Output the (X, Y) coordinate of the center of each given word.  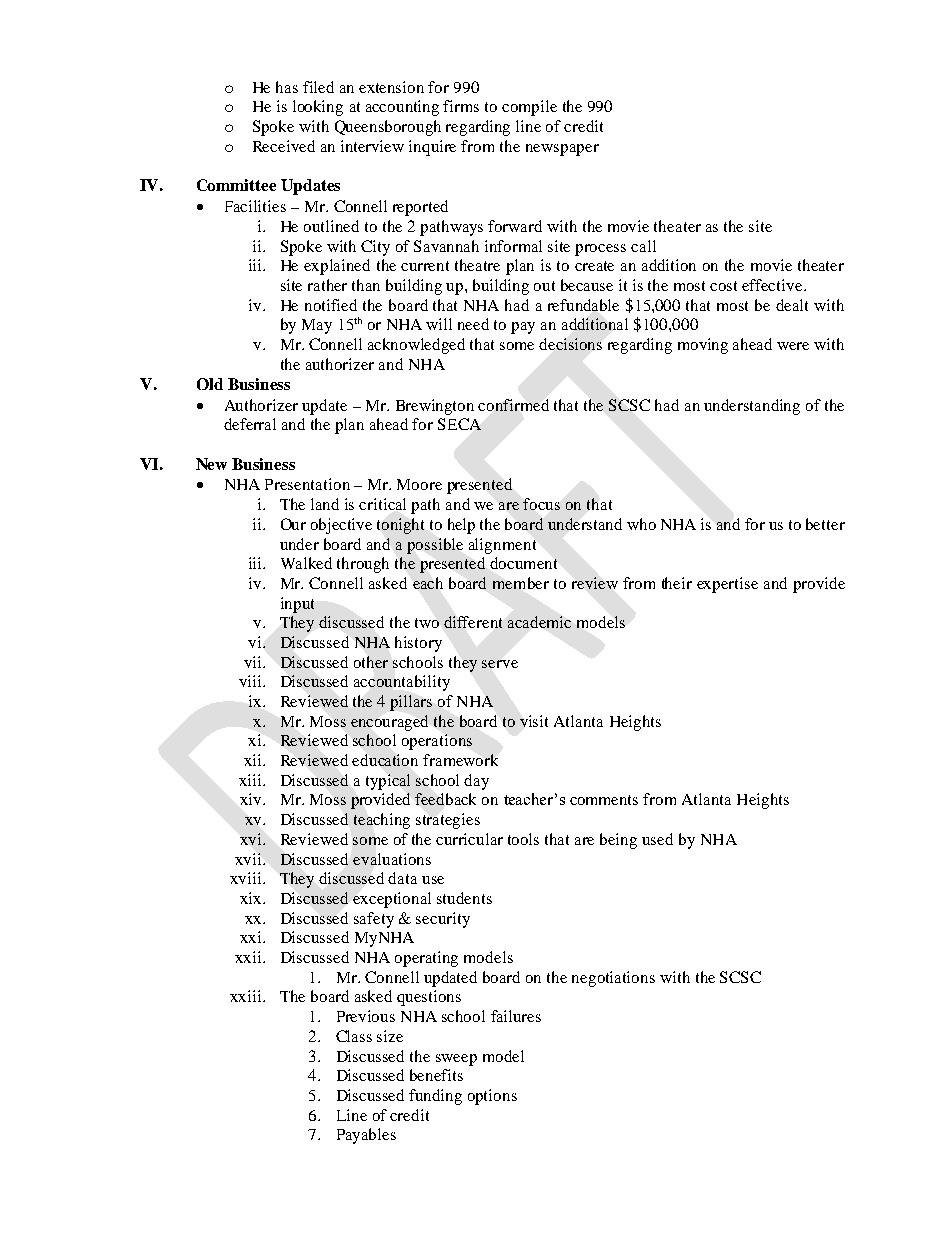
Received (284, 146)
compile (529, 108)
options (492, 1097)
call (643, 246)
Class (354, 1036)
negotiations (613, 979)
